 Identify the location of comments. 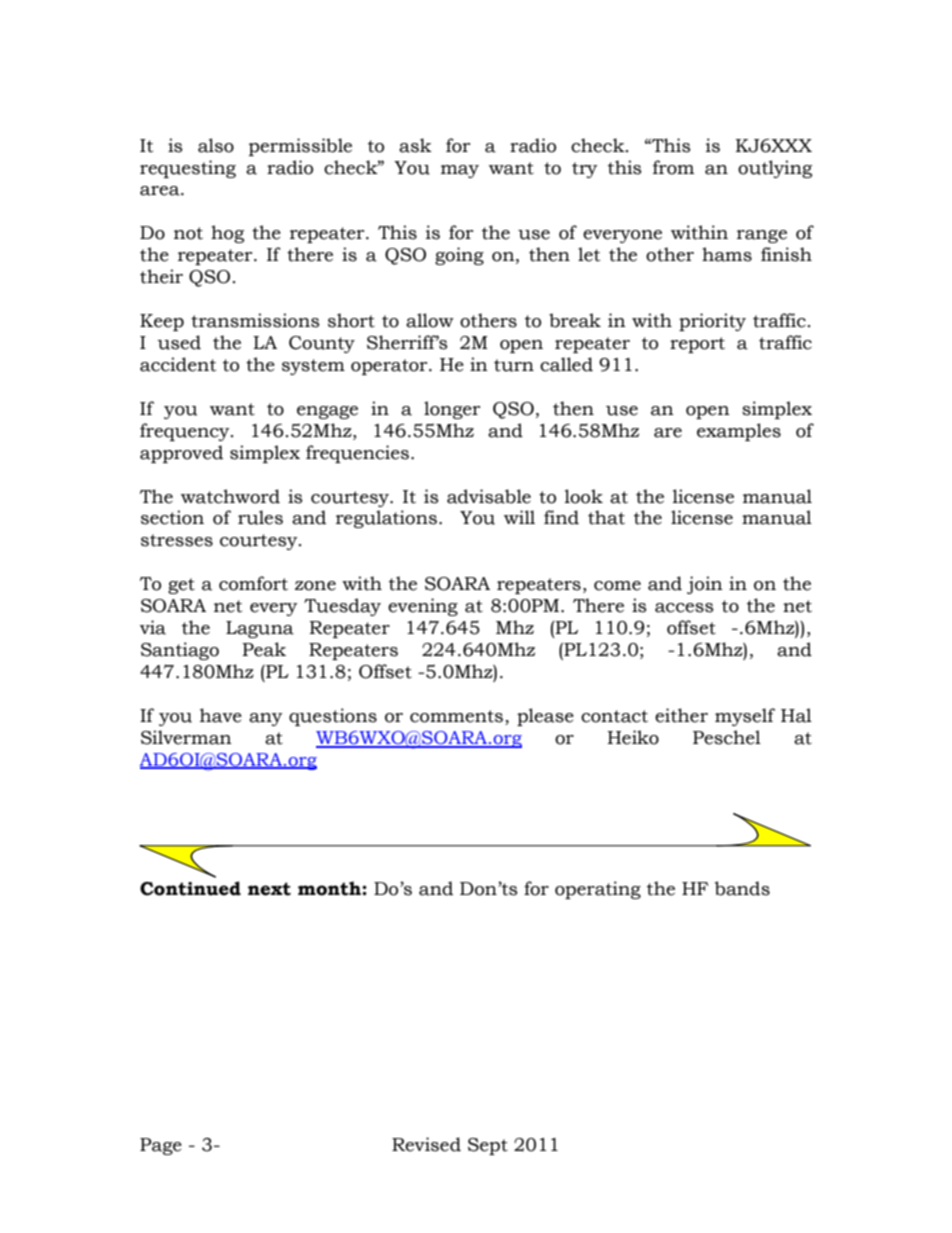
(456, 716).
